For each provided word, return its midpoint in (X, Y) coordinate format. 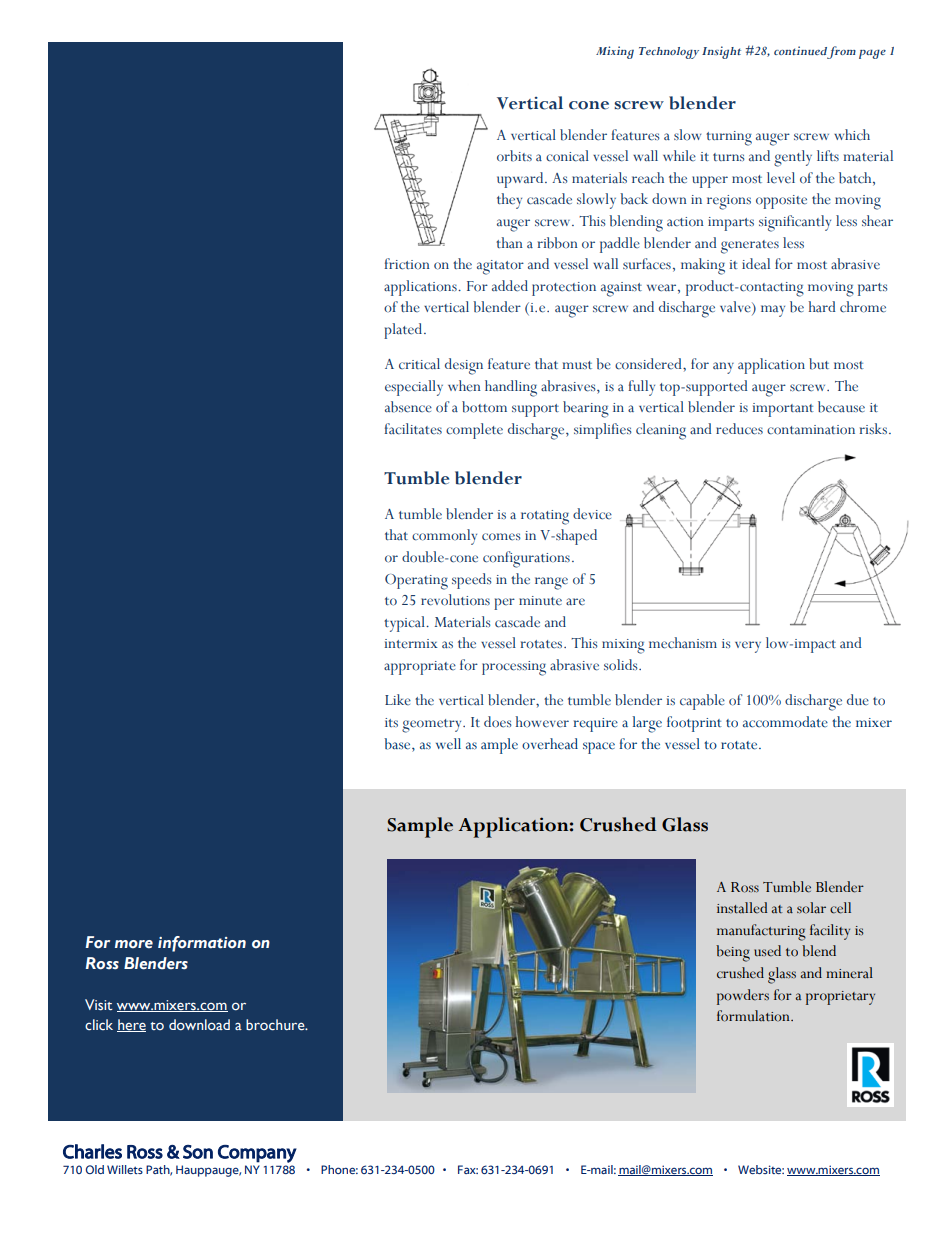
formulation (754, 1016)
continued (801, 52)
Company (257, 1154)
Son (198, 1152)
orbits (514, 156)
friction (407, 264)
